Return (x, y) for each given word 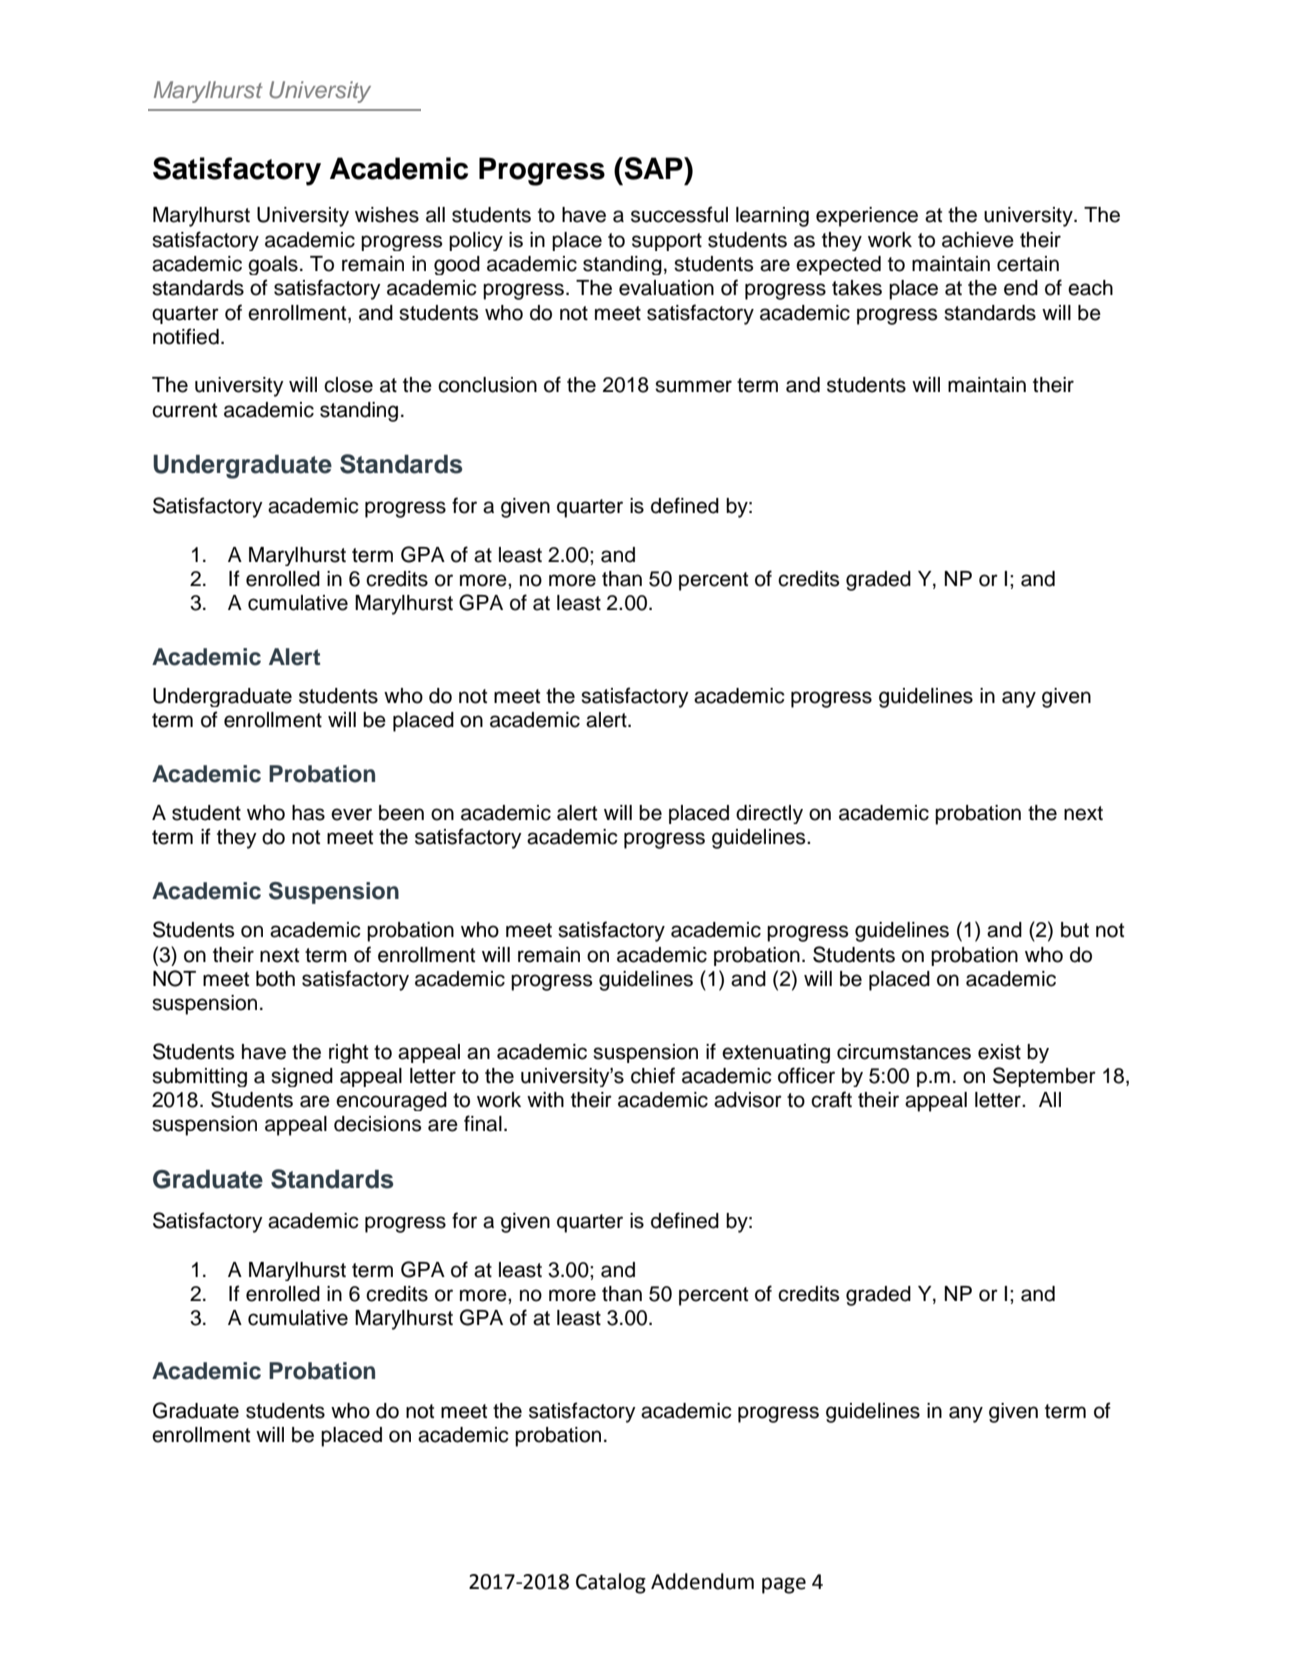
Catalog (611, 1583)
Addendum (702, 1581)
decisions (377, 1124)
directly (769, 814)
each (1090, 288)
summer (693, 386)
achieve (978, 240)
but (1075, 930)
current (184, 410)
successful (679, 214)
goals (273, 265)
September (1044, 1077)
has (308, 813)
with (545, 1099)
